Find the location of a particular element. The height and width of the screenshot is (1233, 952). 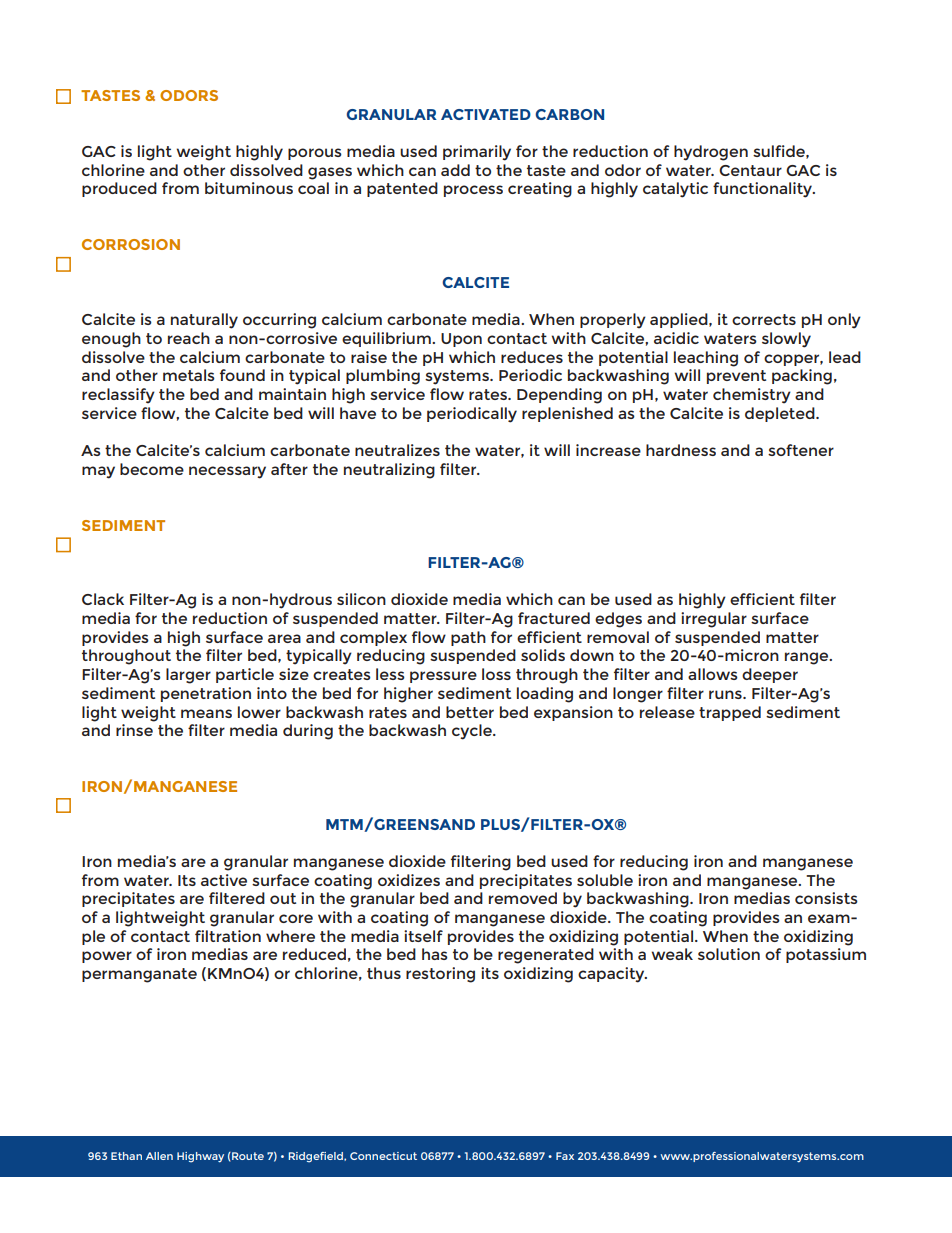

Fax is located at coordinates (565, 1156).
